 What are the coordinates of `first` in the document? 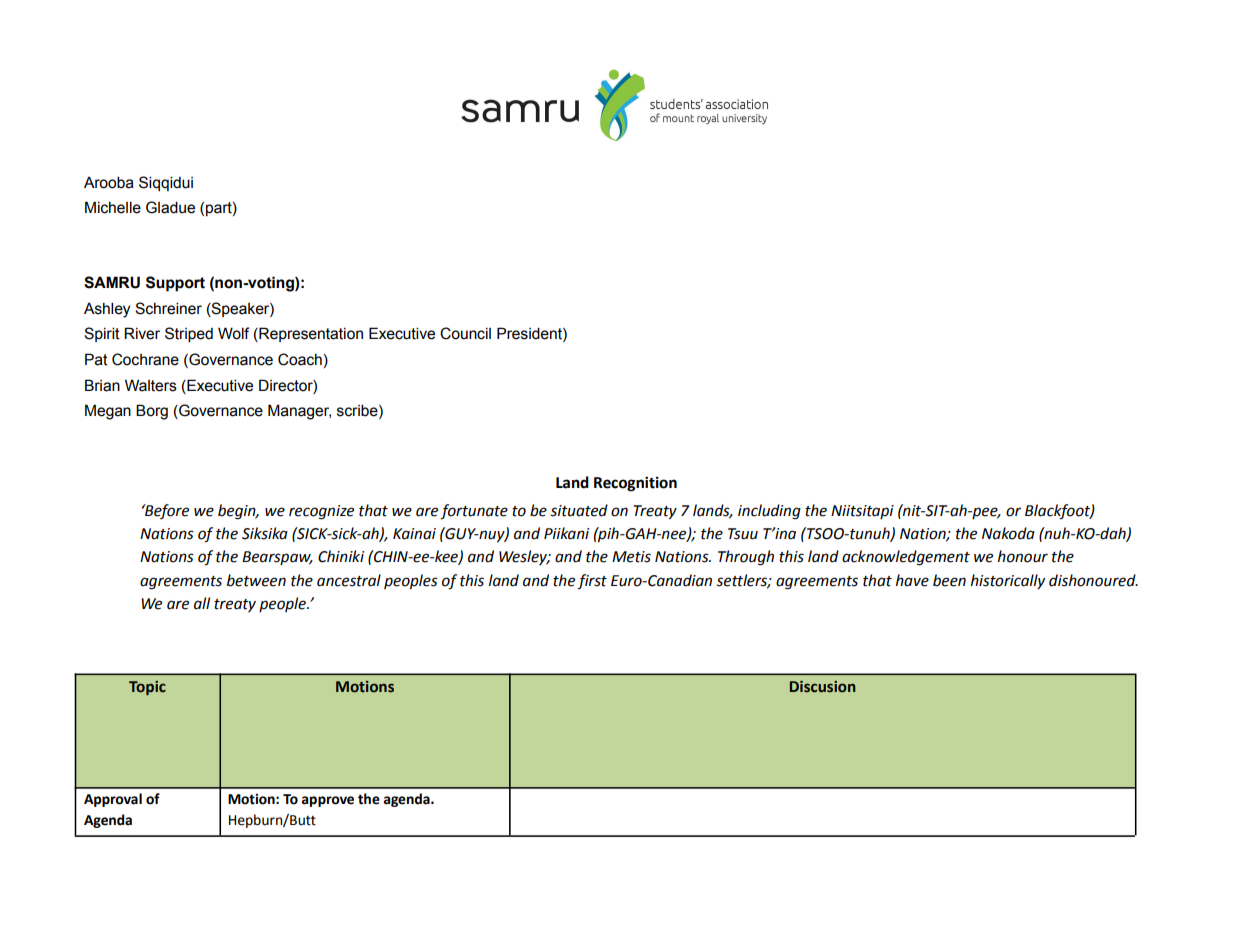 It's located at (592, 582).
